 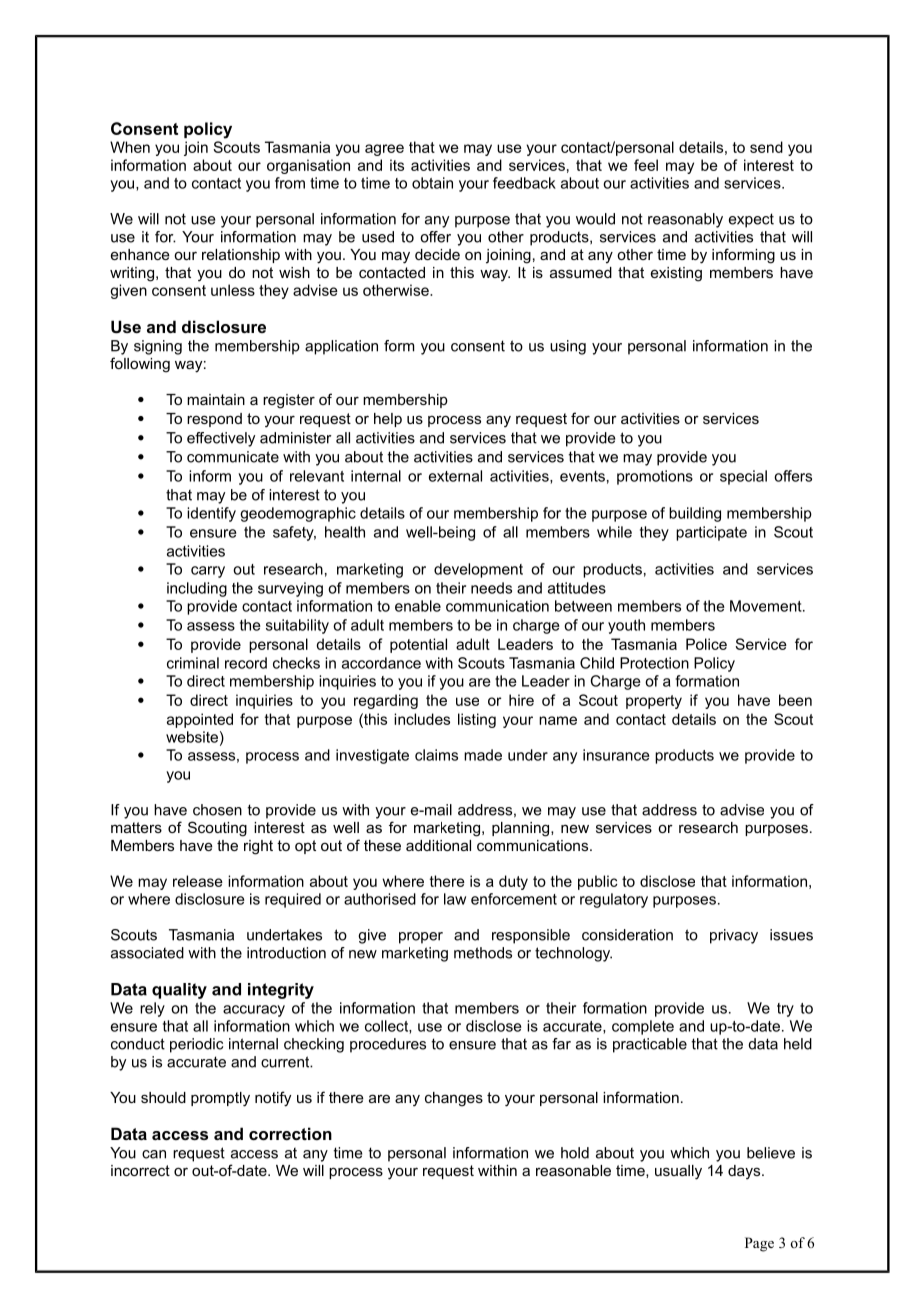 What do you see at coordinates (221, 439) in the screenshot?
I see `effectively` at bounding box center [221, 439].
